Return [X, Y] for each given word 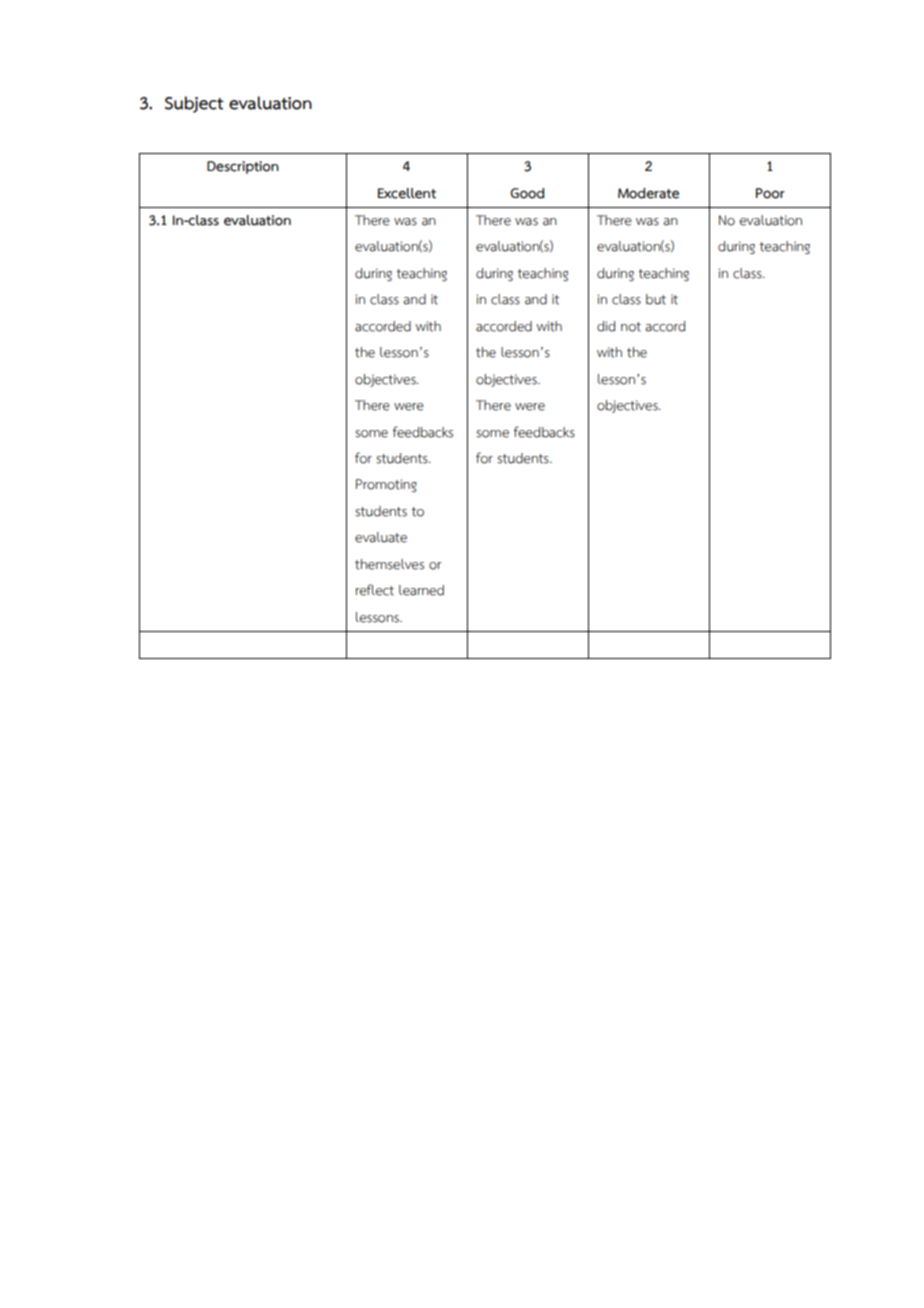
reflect [375, 590]
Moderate [648, 193]
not [631, 327]
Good [527, 193]
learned [421, 590]
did [606, 326]
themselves [389, 564]
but [656, 299]
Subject [194, 104]
